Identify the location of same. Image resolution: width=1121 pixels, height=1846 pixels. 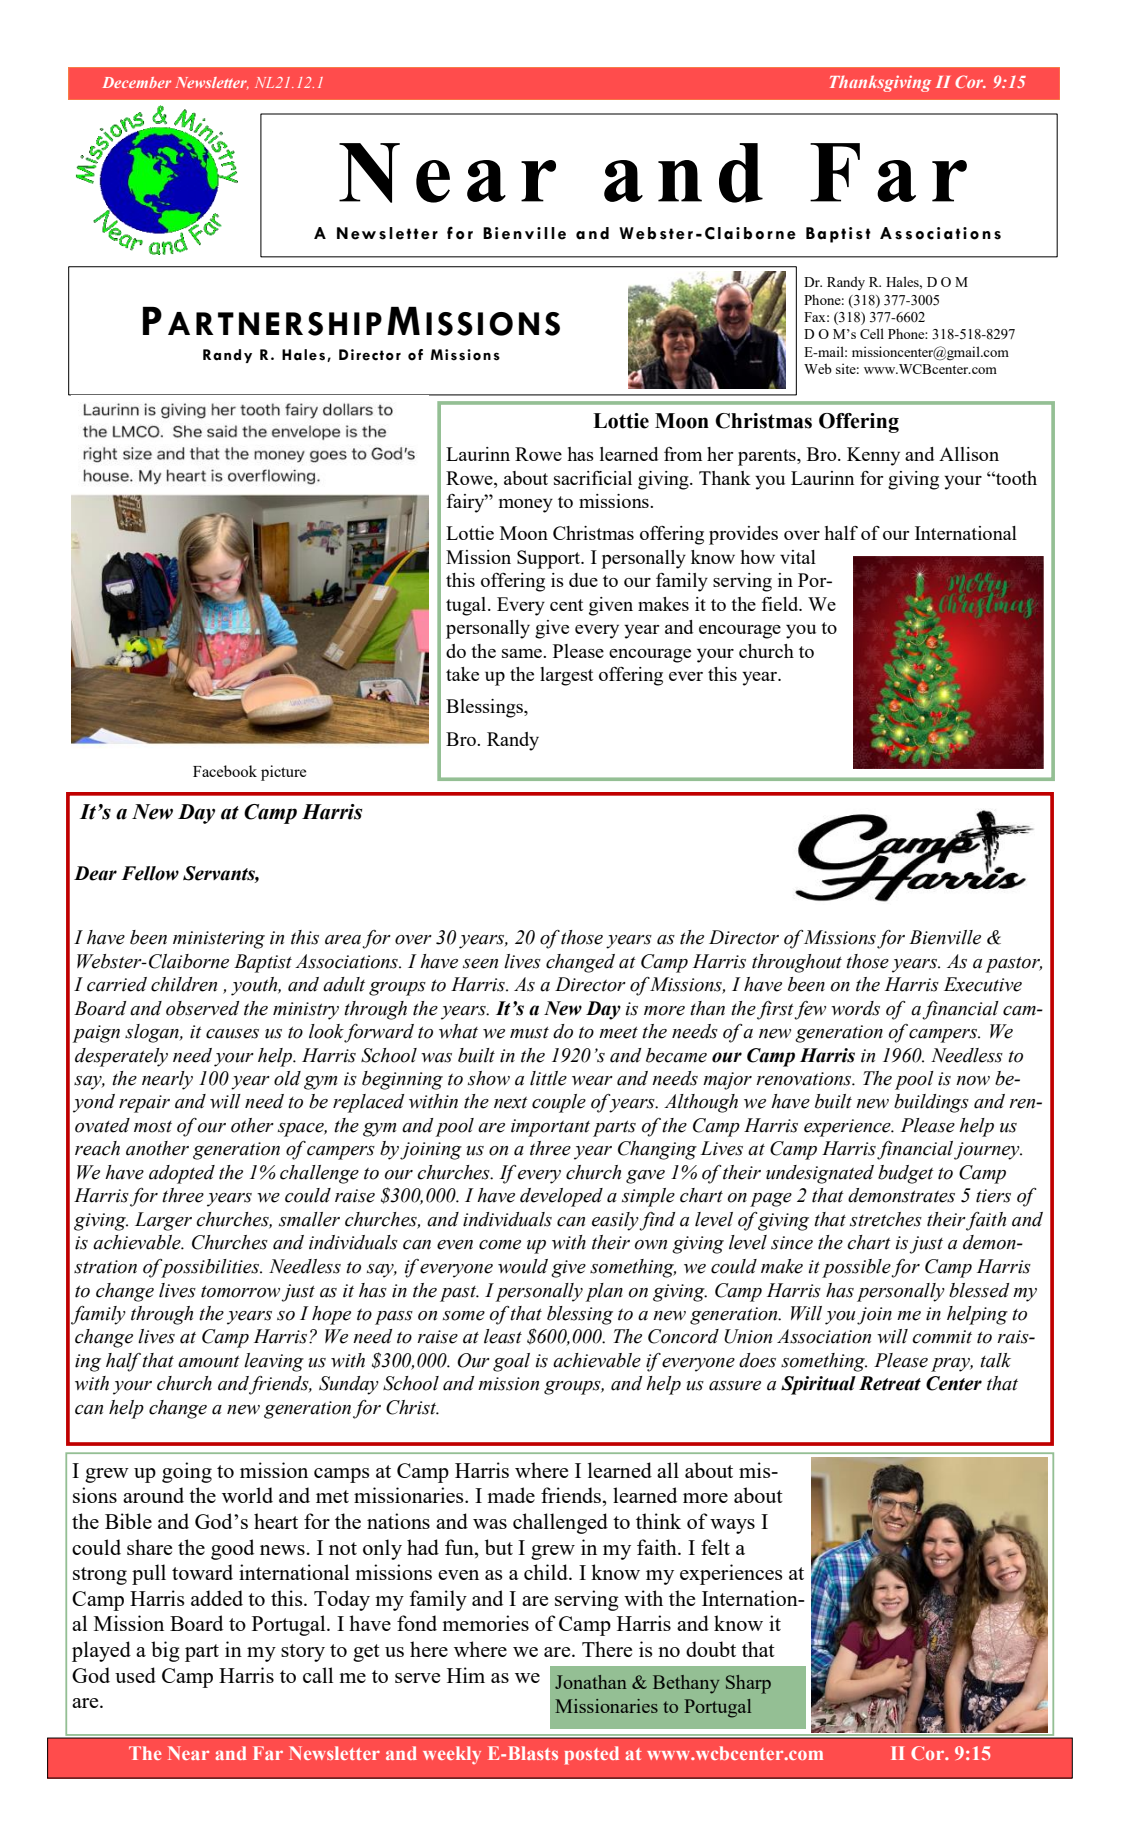
(523, 653).
